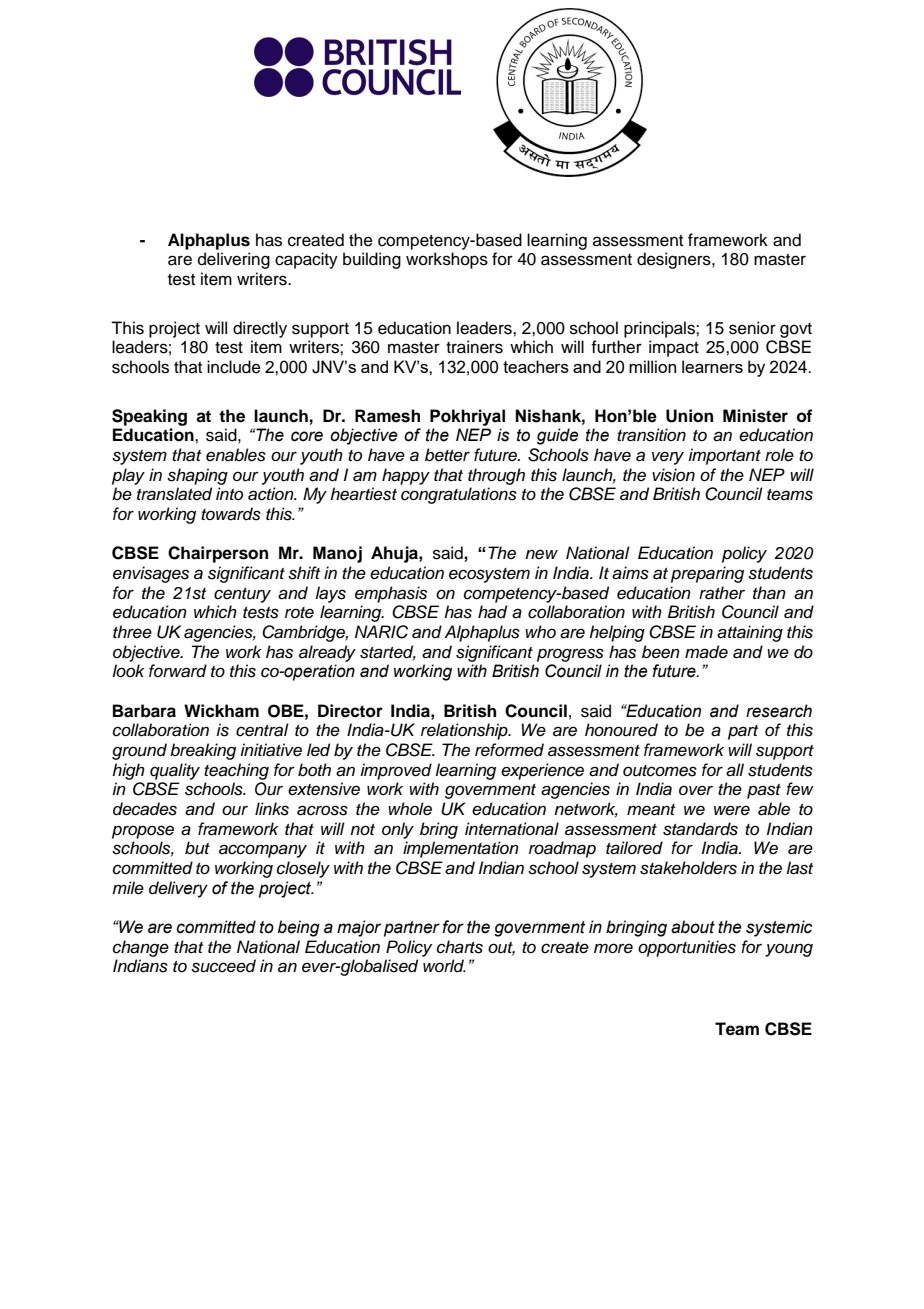 This image has height=1309, width=924. What do you see at coordinates (372, 260) in the image?
I see `building` at bounding box center [372, 260].
